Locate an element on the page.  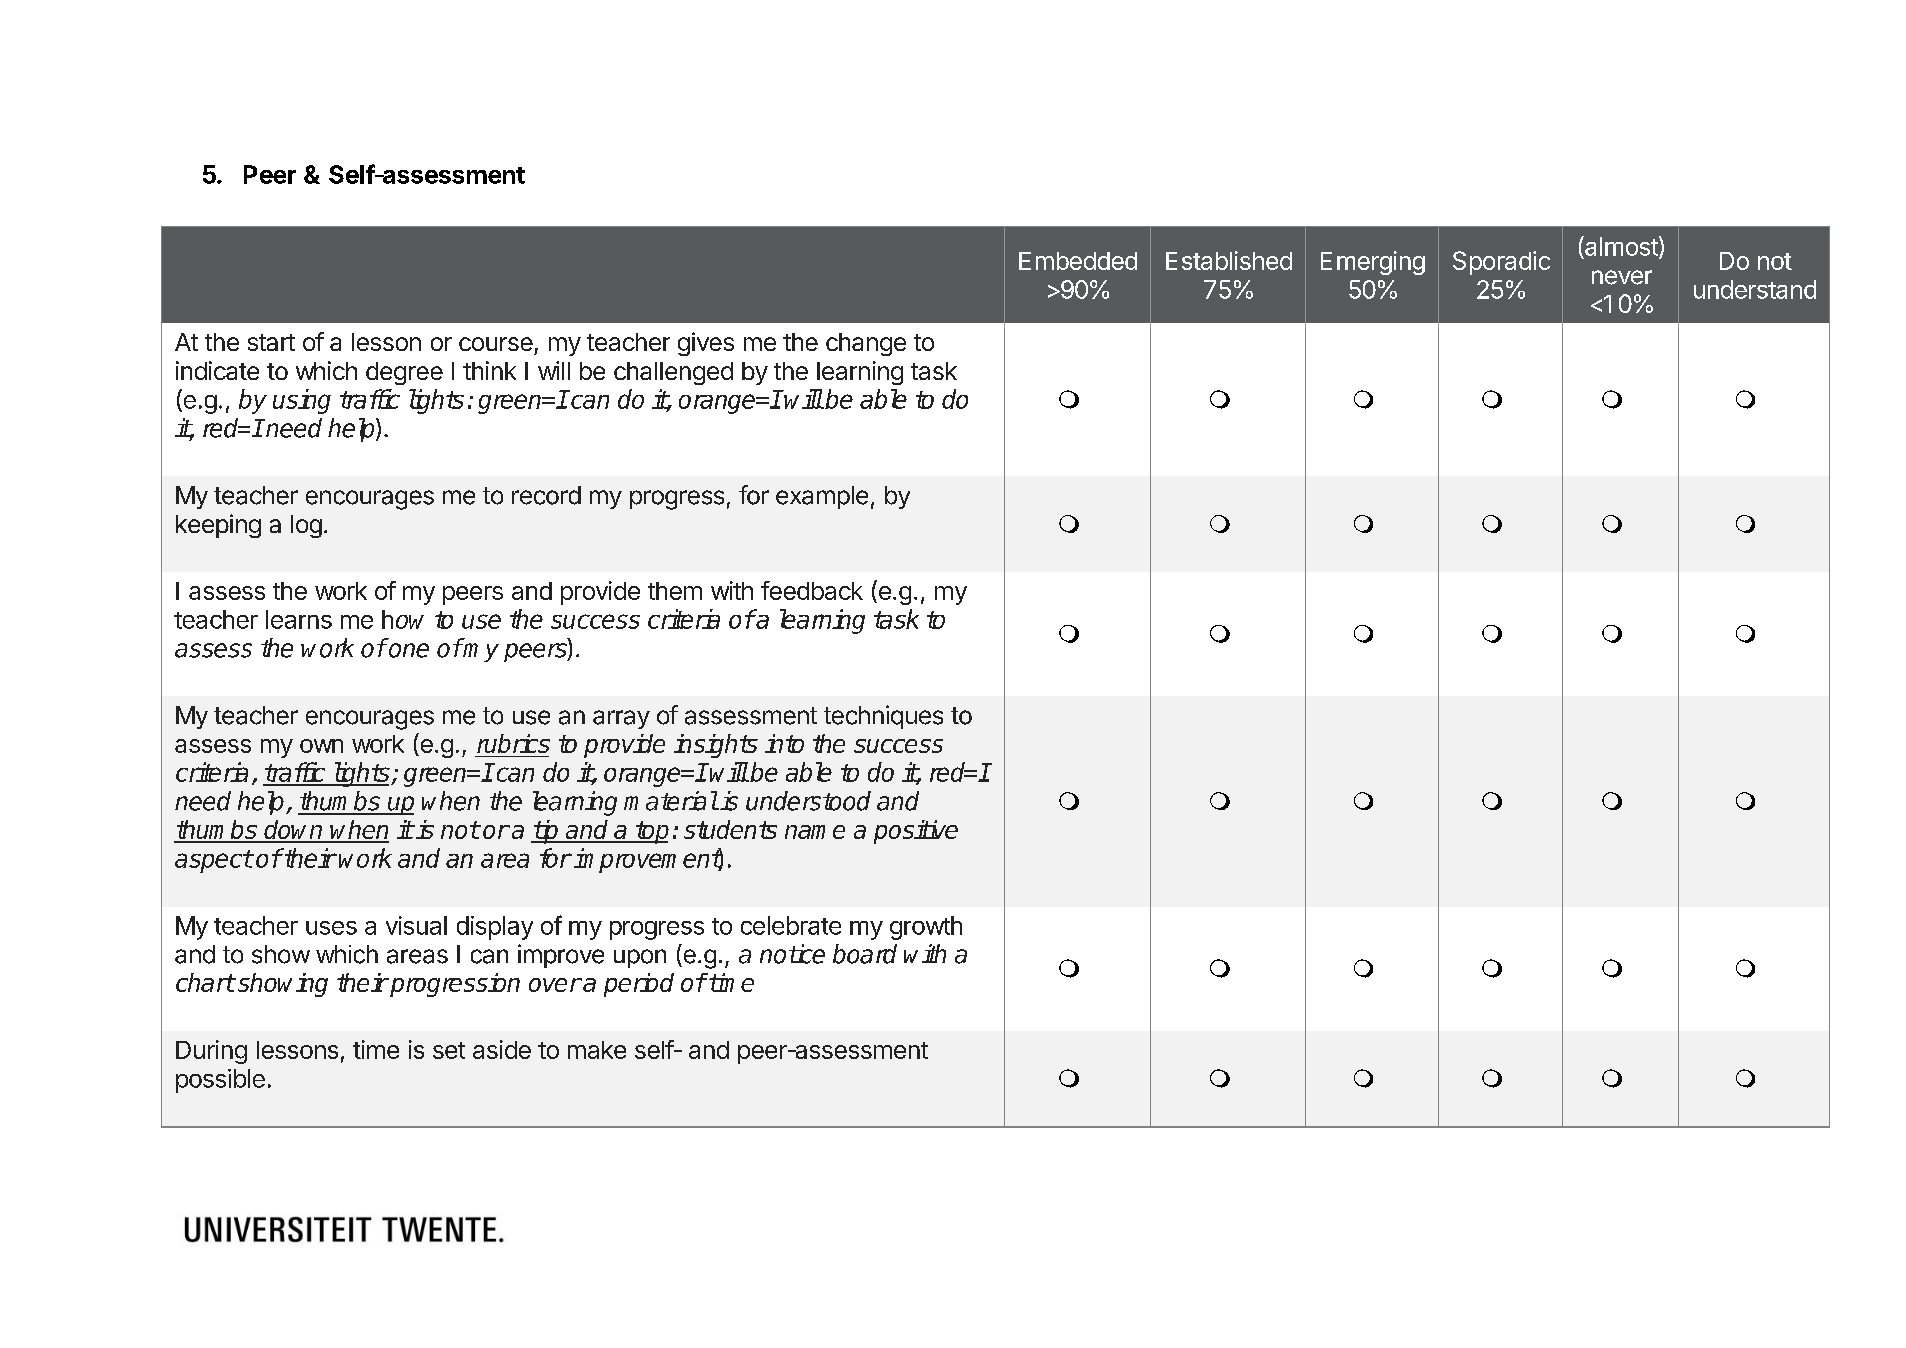
log is located at coordinates (306, 526).
